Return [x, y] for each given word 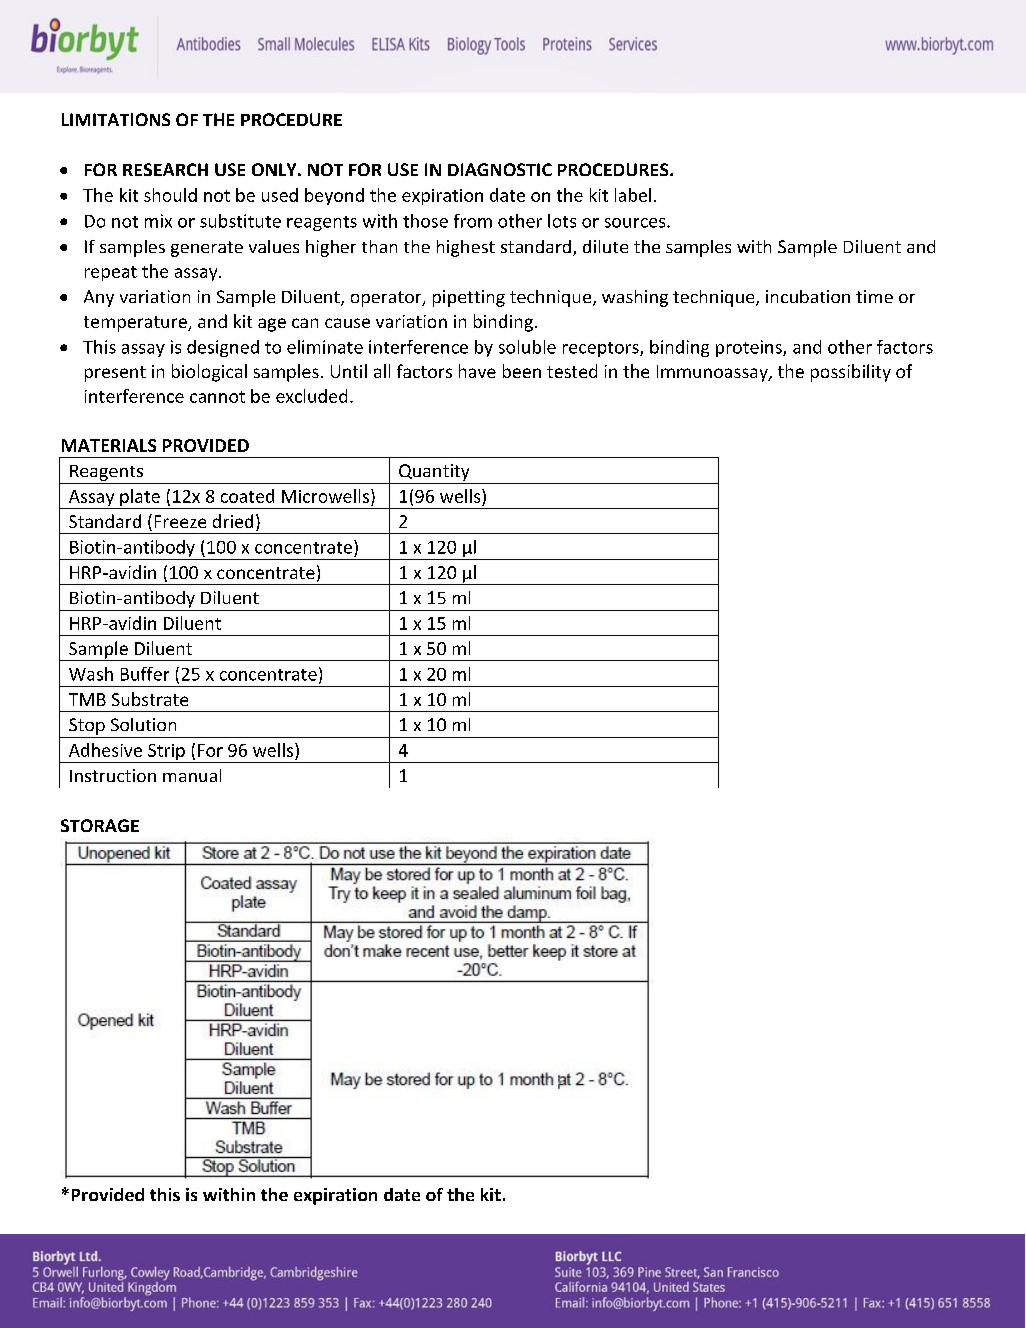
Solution [143, 724]
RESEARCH [165, 169]
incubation [808, 296]
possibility [851, 373]
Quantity [434, 472]
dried [233, 521]
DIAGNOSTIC [500, 169]
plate [140, 499]
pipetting [469, 298]
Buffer [145, 674]
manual [192, 775]
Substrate [150, 699]
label [633, 195]
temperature [136, 324]
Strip [166, 753]
